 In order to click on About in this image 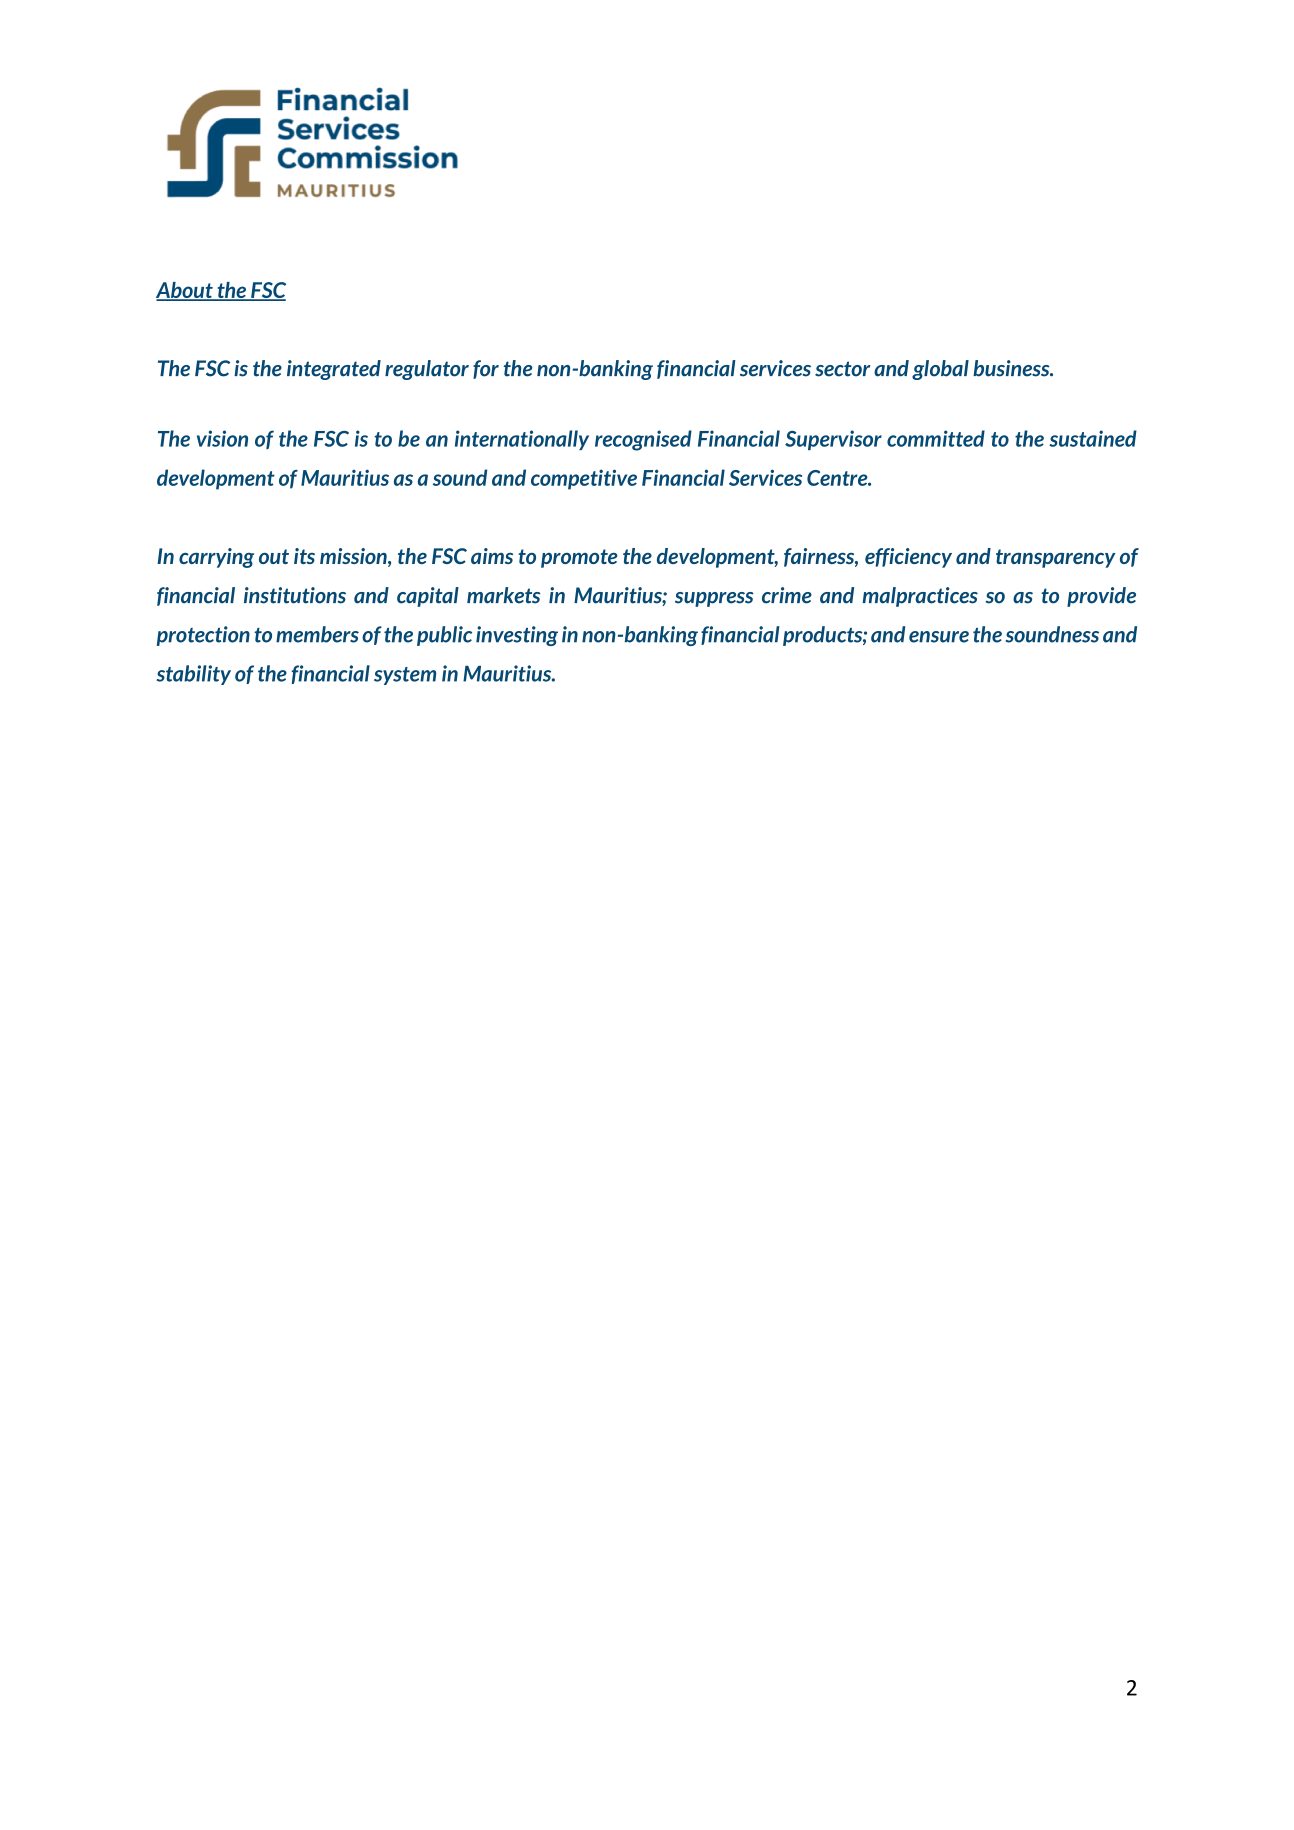, I will do `click(185, 291)`.
